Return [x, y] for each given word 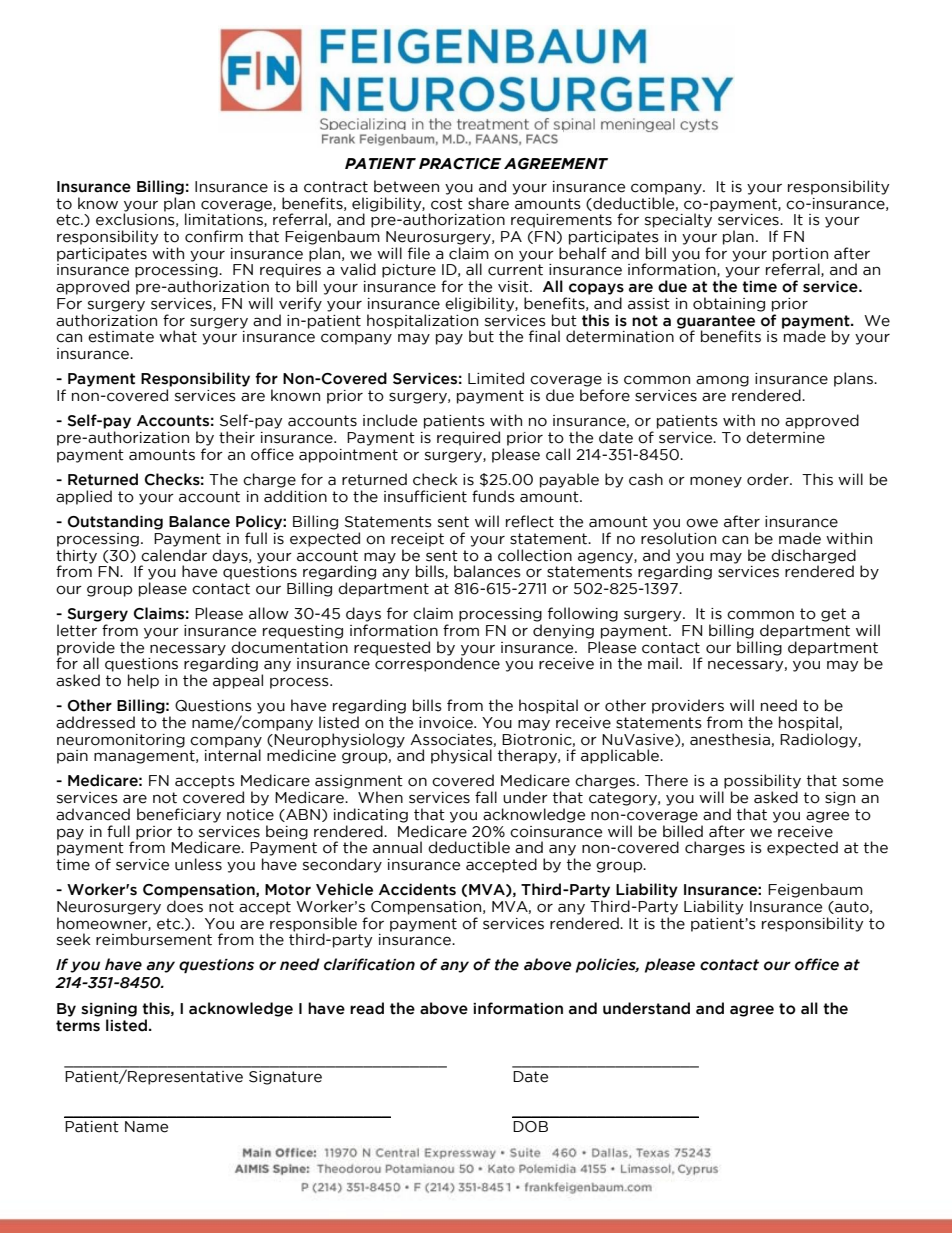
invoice [447, 723]
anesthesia [731, 740]
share [488, 203]
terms [78, 1026]
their [237, 437]
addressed [95, 722]
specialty [678, 220]
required [468, 438]
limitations [225, 220]
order [769, 479]
